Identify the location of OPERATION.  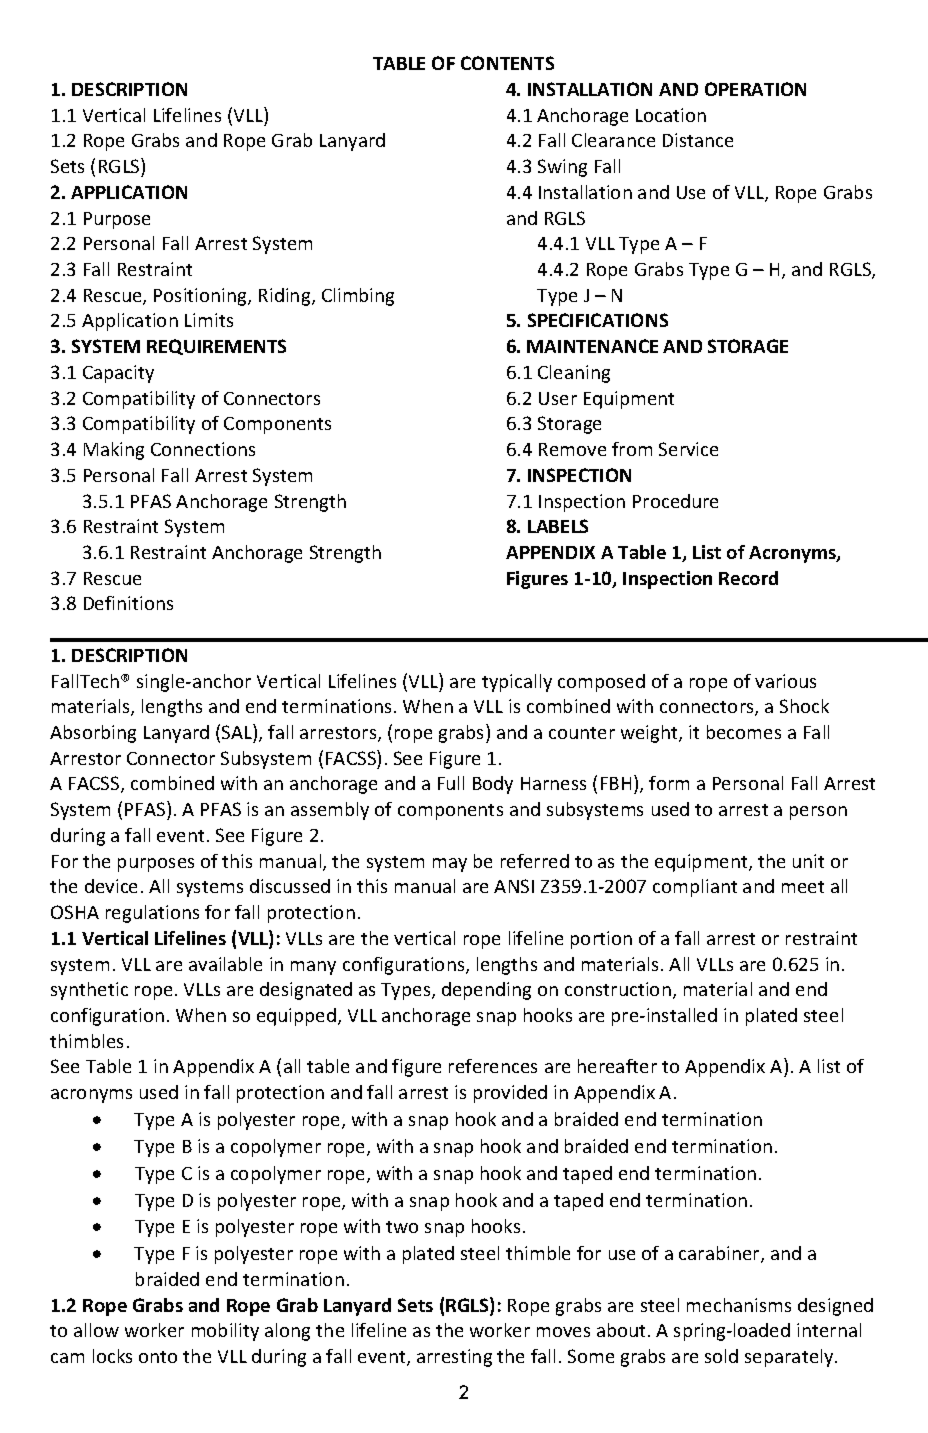
(755, 89).
